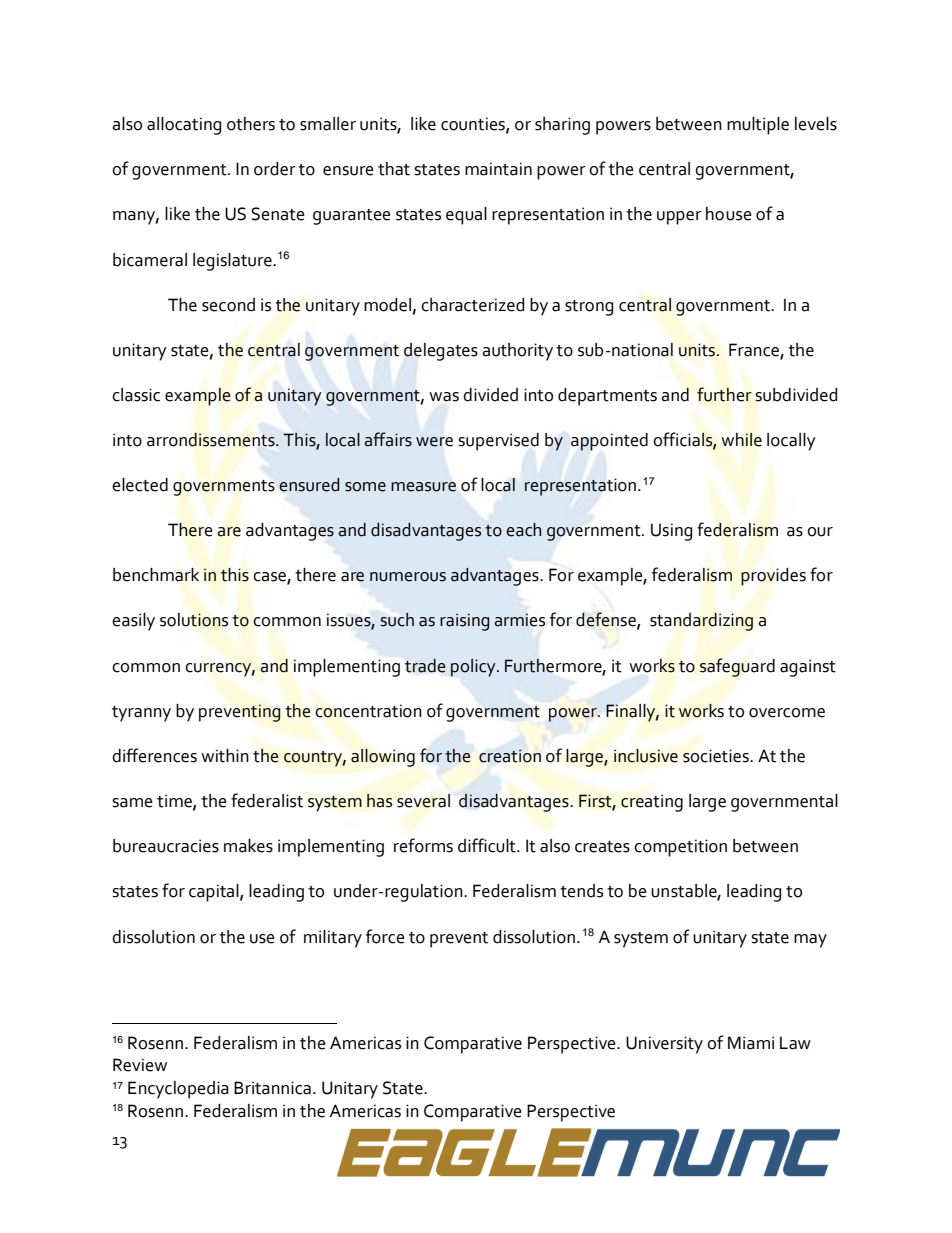  Describe the element at coordinates (751, 1043) in the screenshot. I see `Miami` at that location.
